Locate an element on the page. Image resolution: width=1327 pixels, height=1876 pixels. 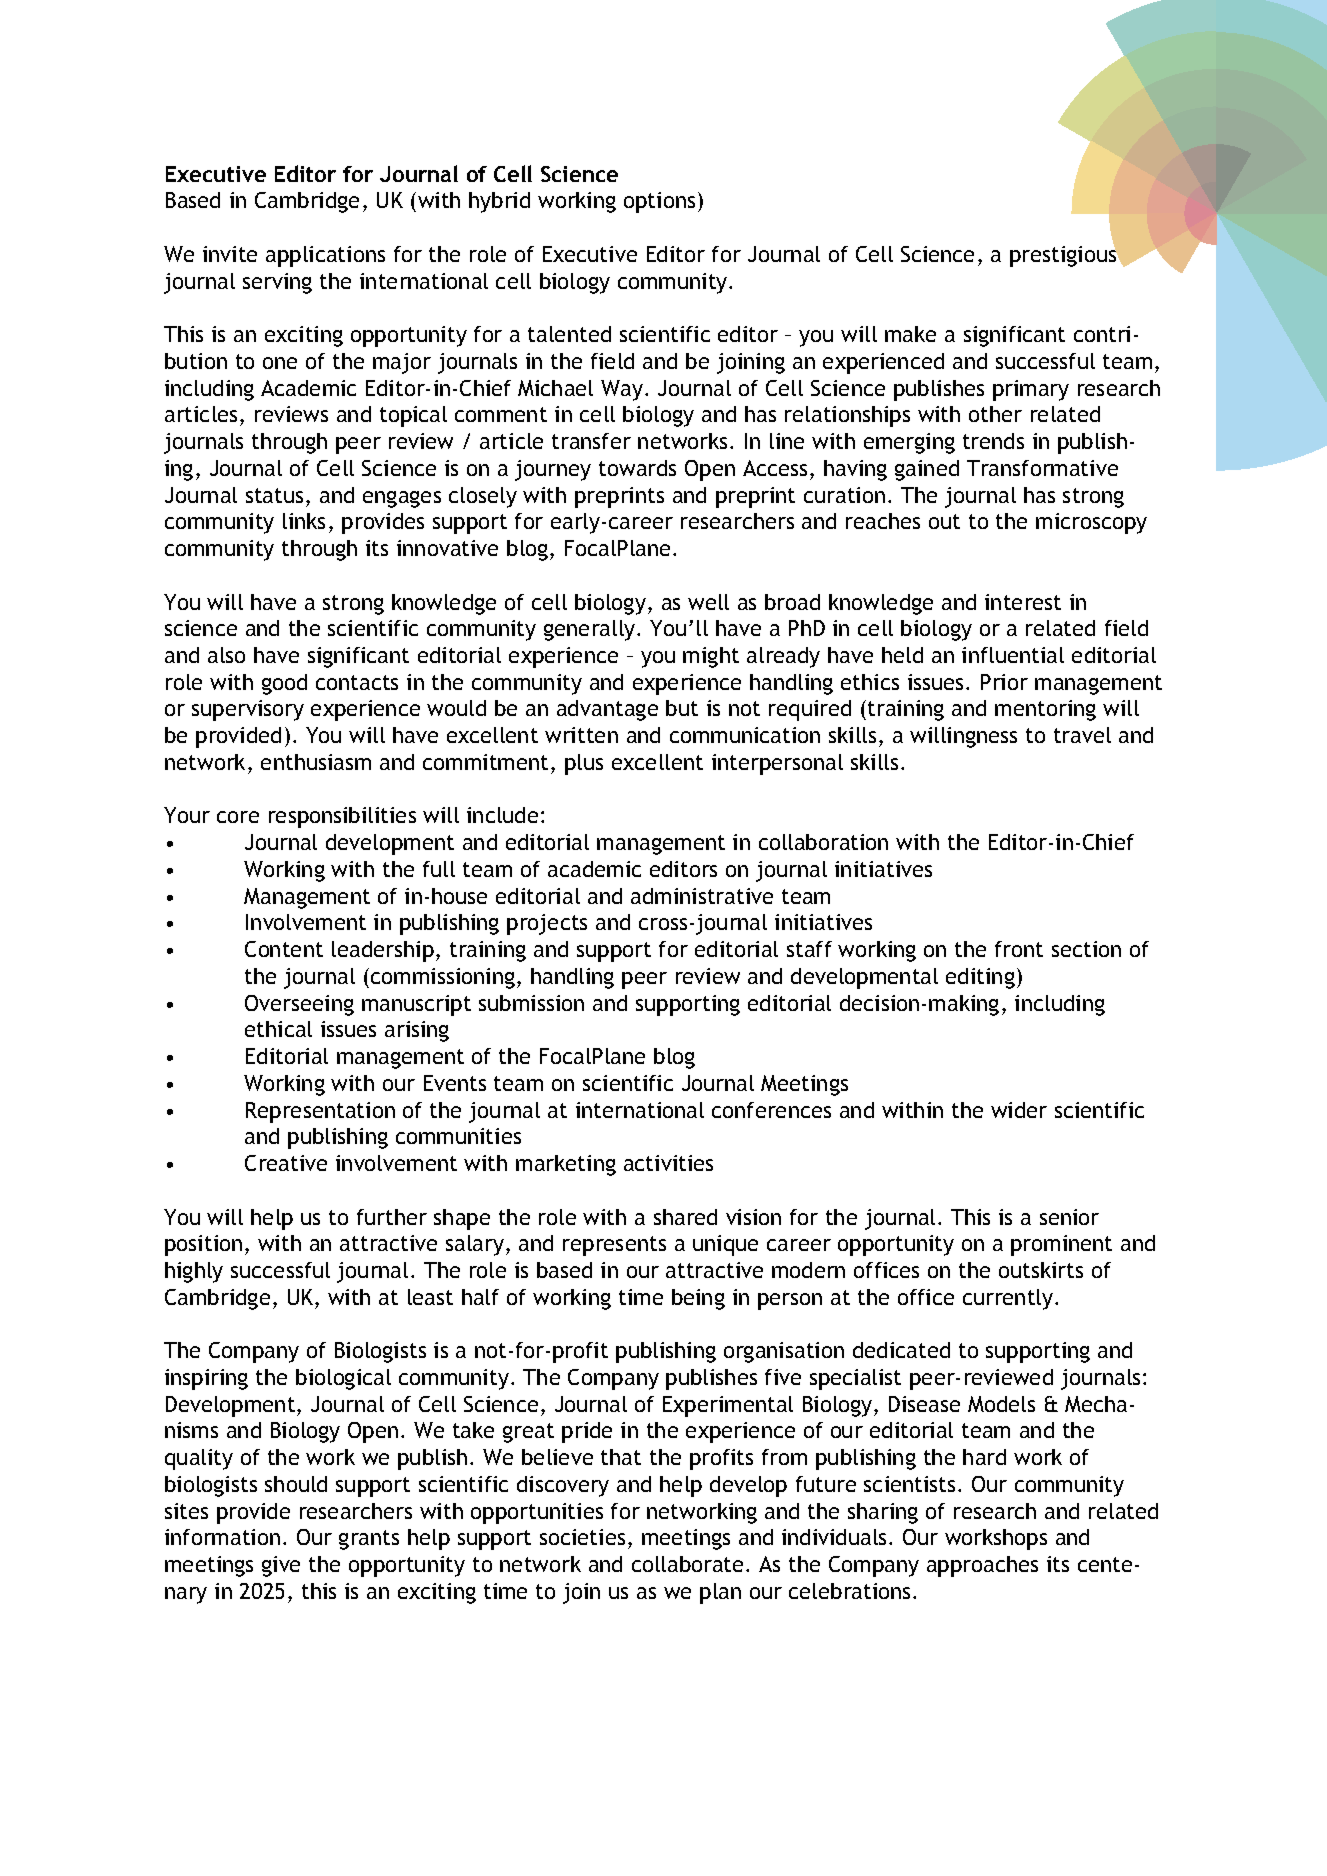
make is located at coordinates (910, 334).
